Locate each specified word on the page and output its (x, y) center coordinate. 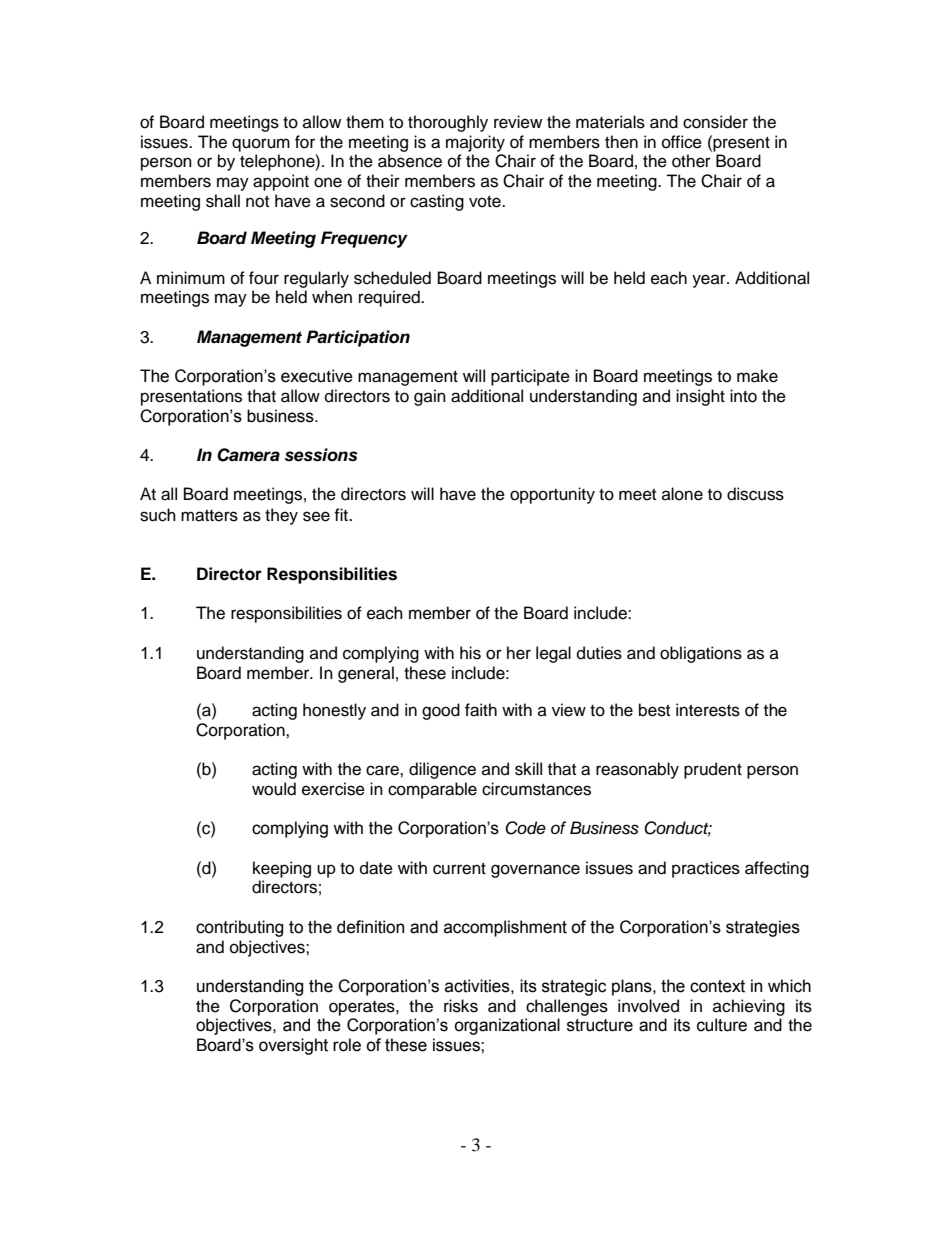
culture (722, 1025)
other (691, 161)
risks (461, 1006)
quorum (261, 145)
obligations (701, 654)
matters (209, 516)
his (470, 653)
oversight (293, 1046)
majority (475, 143)
